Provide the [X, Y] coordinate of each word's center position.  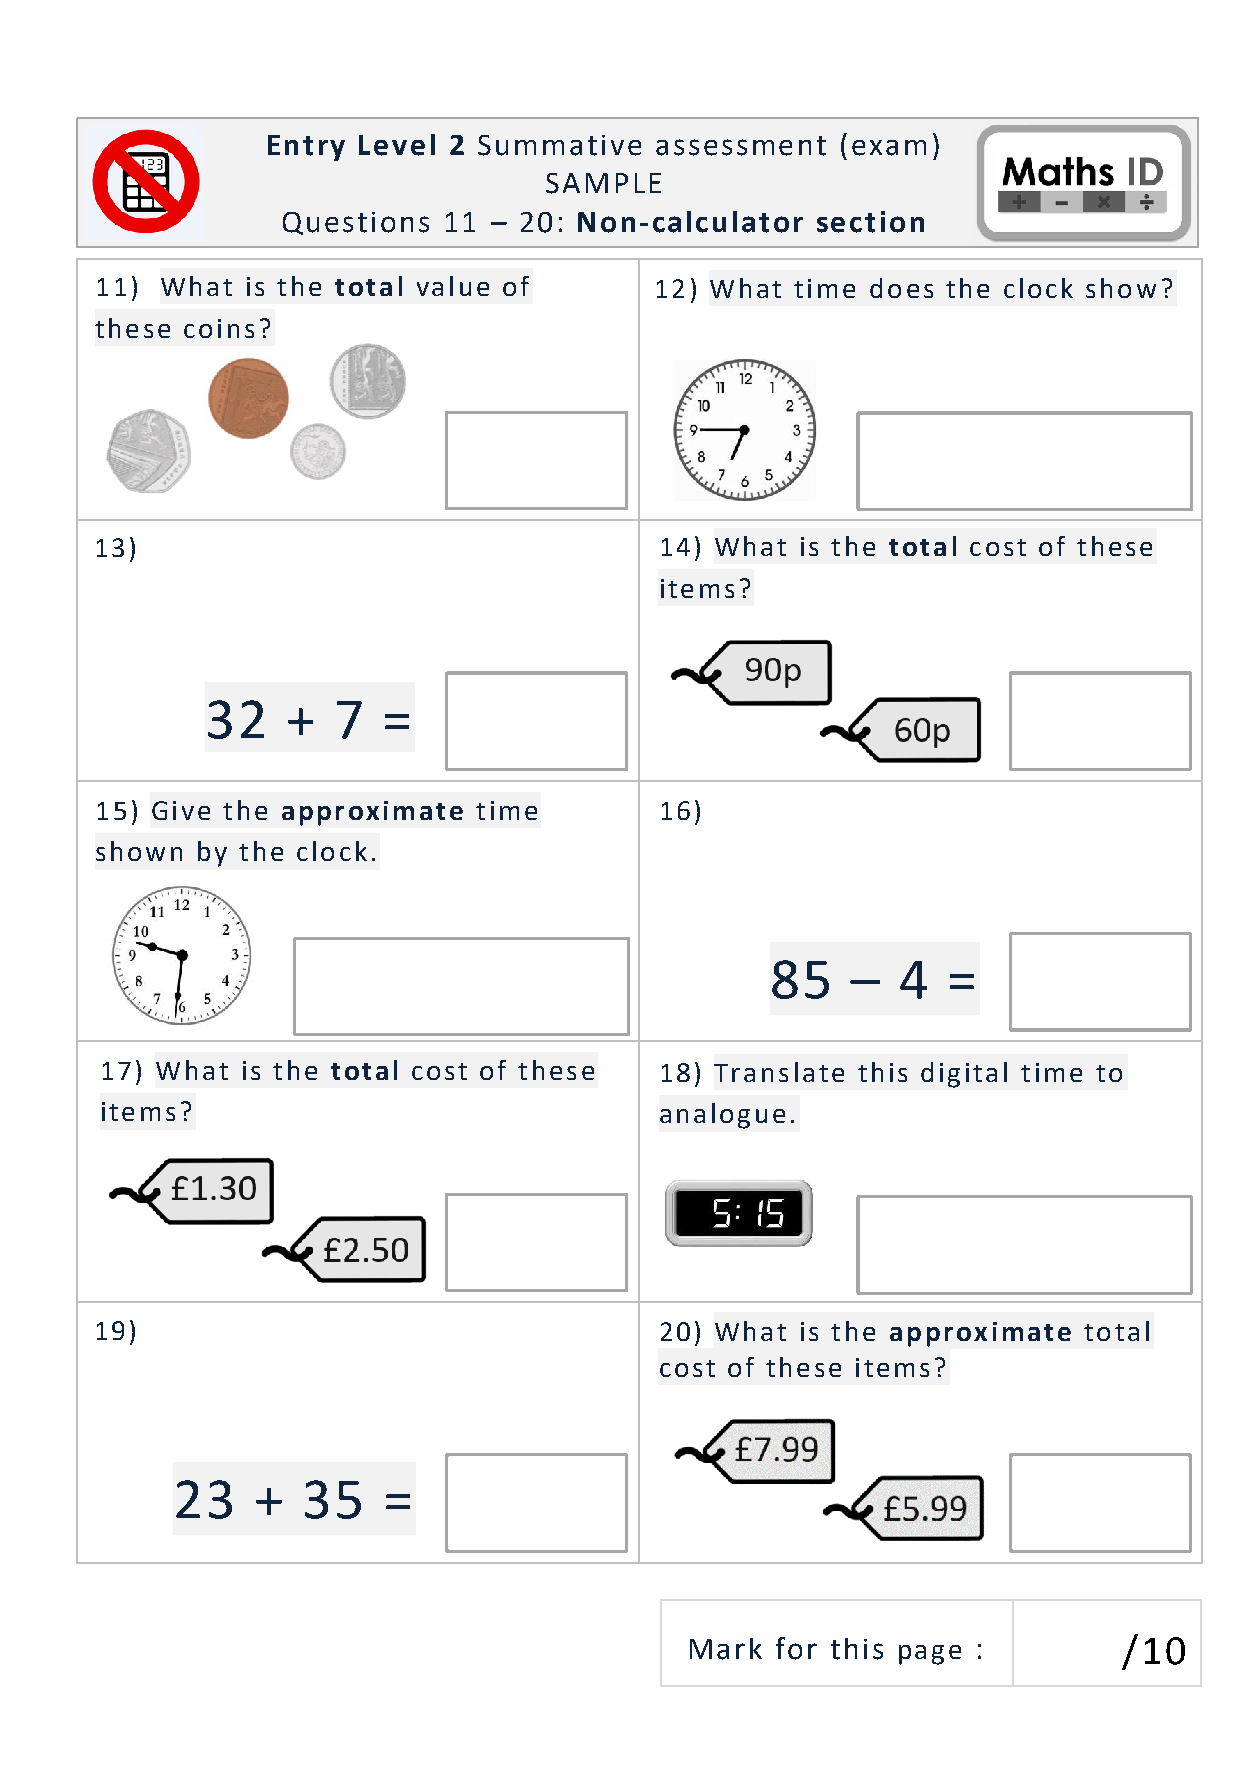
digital [964, 1075]
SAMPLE [603, 183]
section [870, 222]
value [453, 286]
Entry [306, 148]
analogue [722, 1116]
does [901, 288]
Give [181, 810]
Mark [726, 1649]
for [796, 1648]
